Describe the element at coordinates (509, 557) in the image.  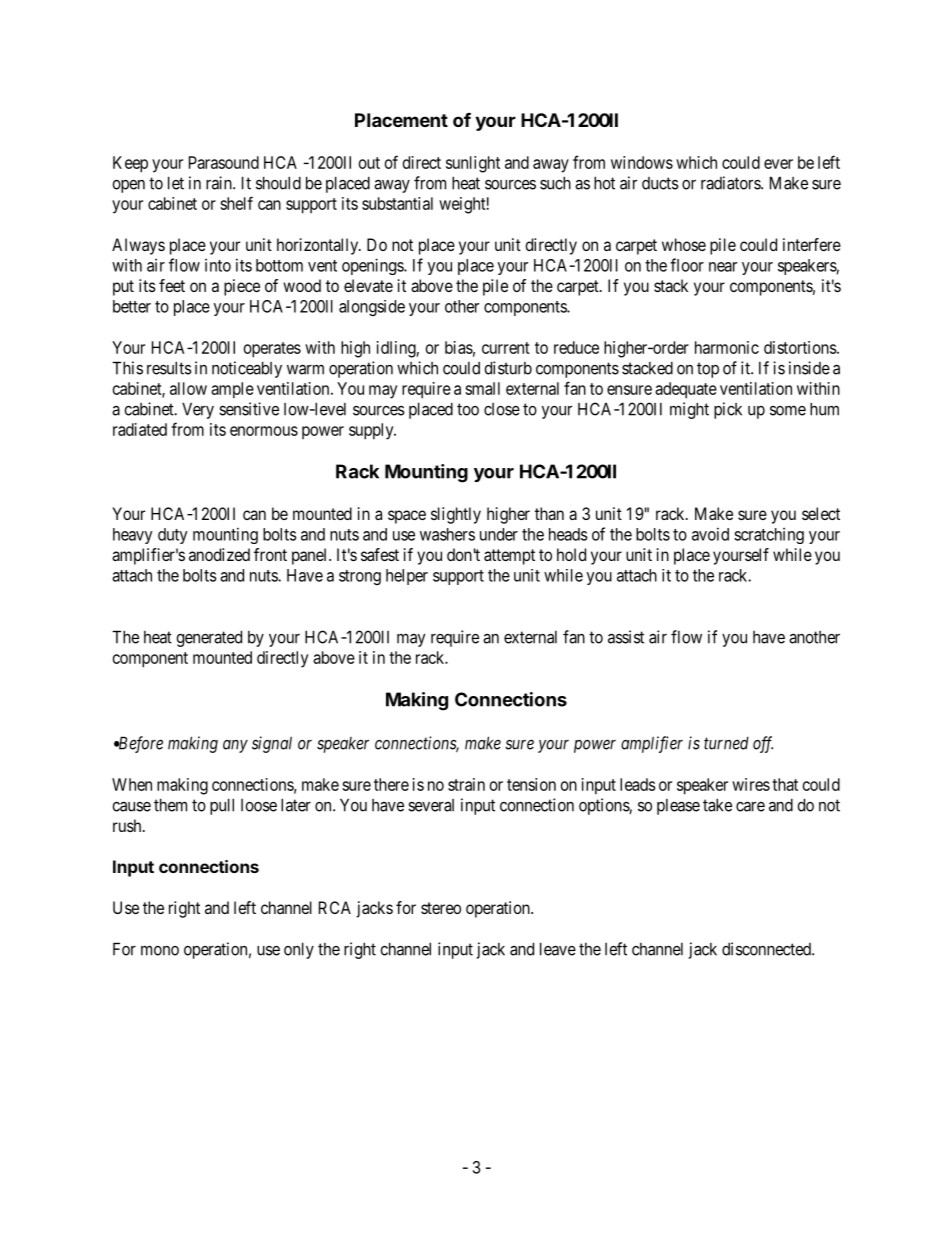
I see `attempt` at that location.
